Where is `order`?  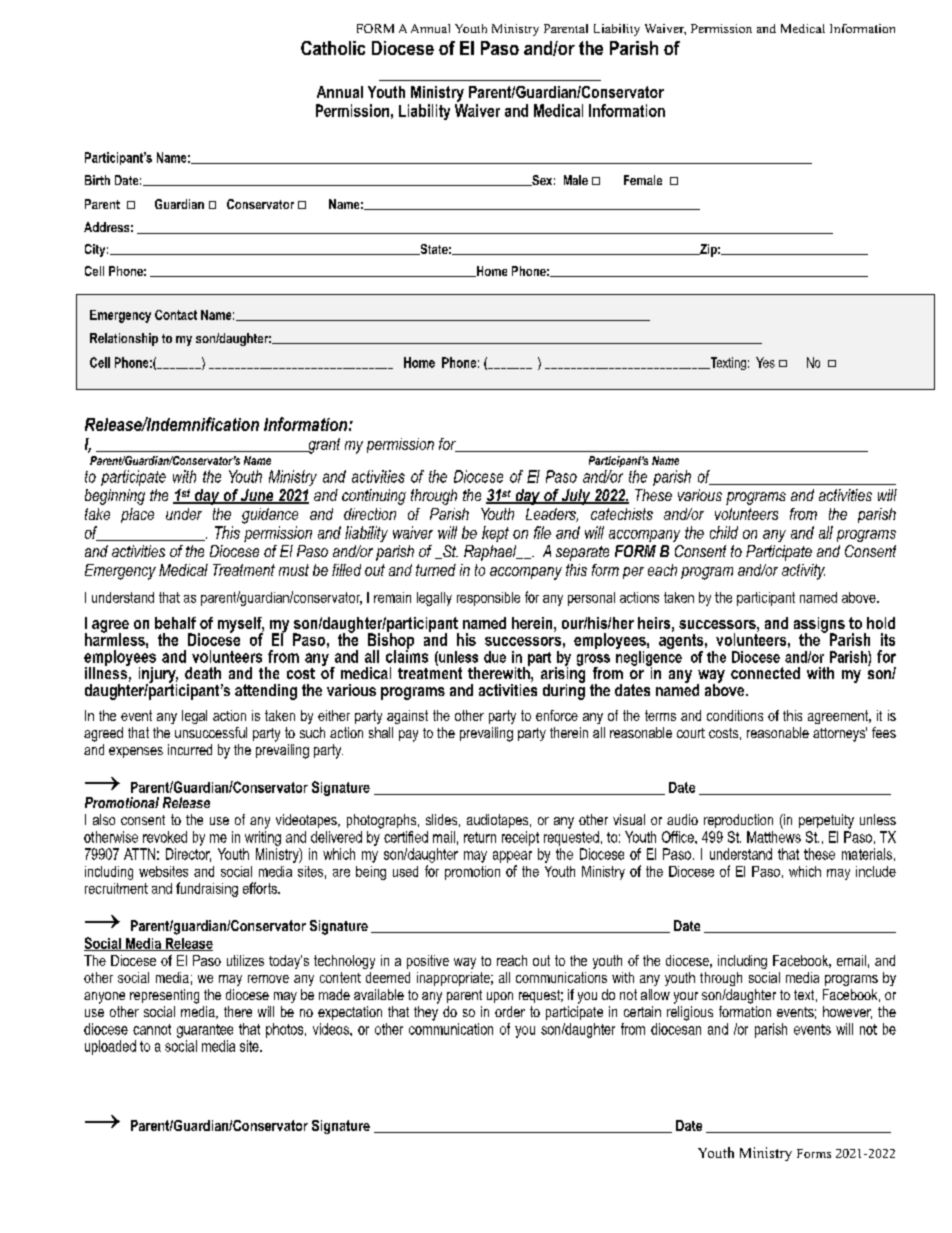 order is located at coordinates (510, 1011).
